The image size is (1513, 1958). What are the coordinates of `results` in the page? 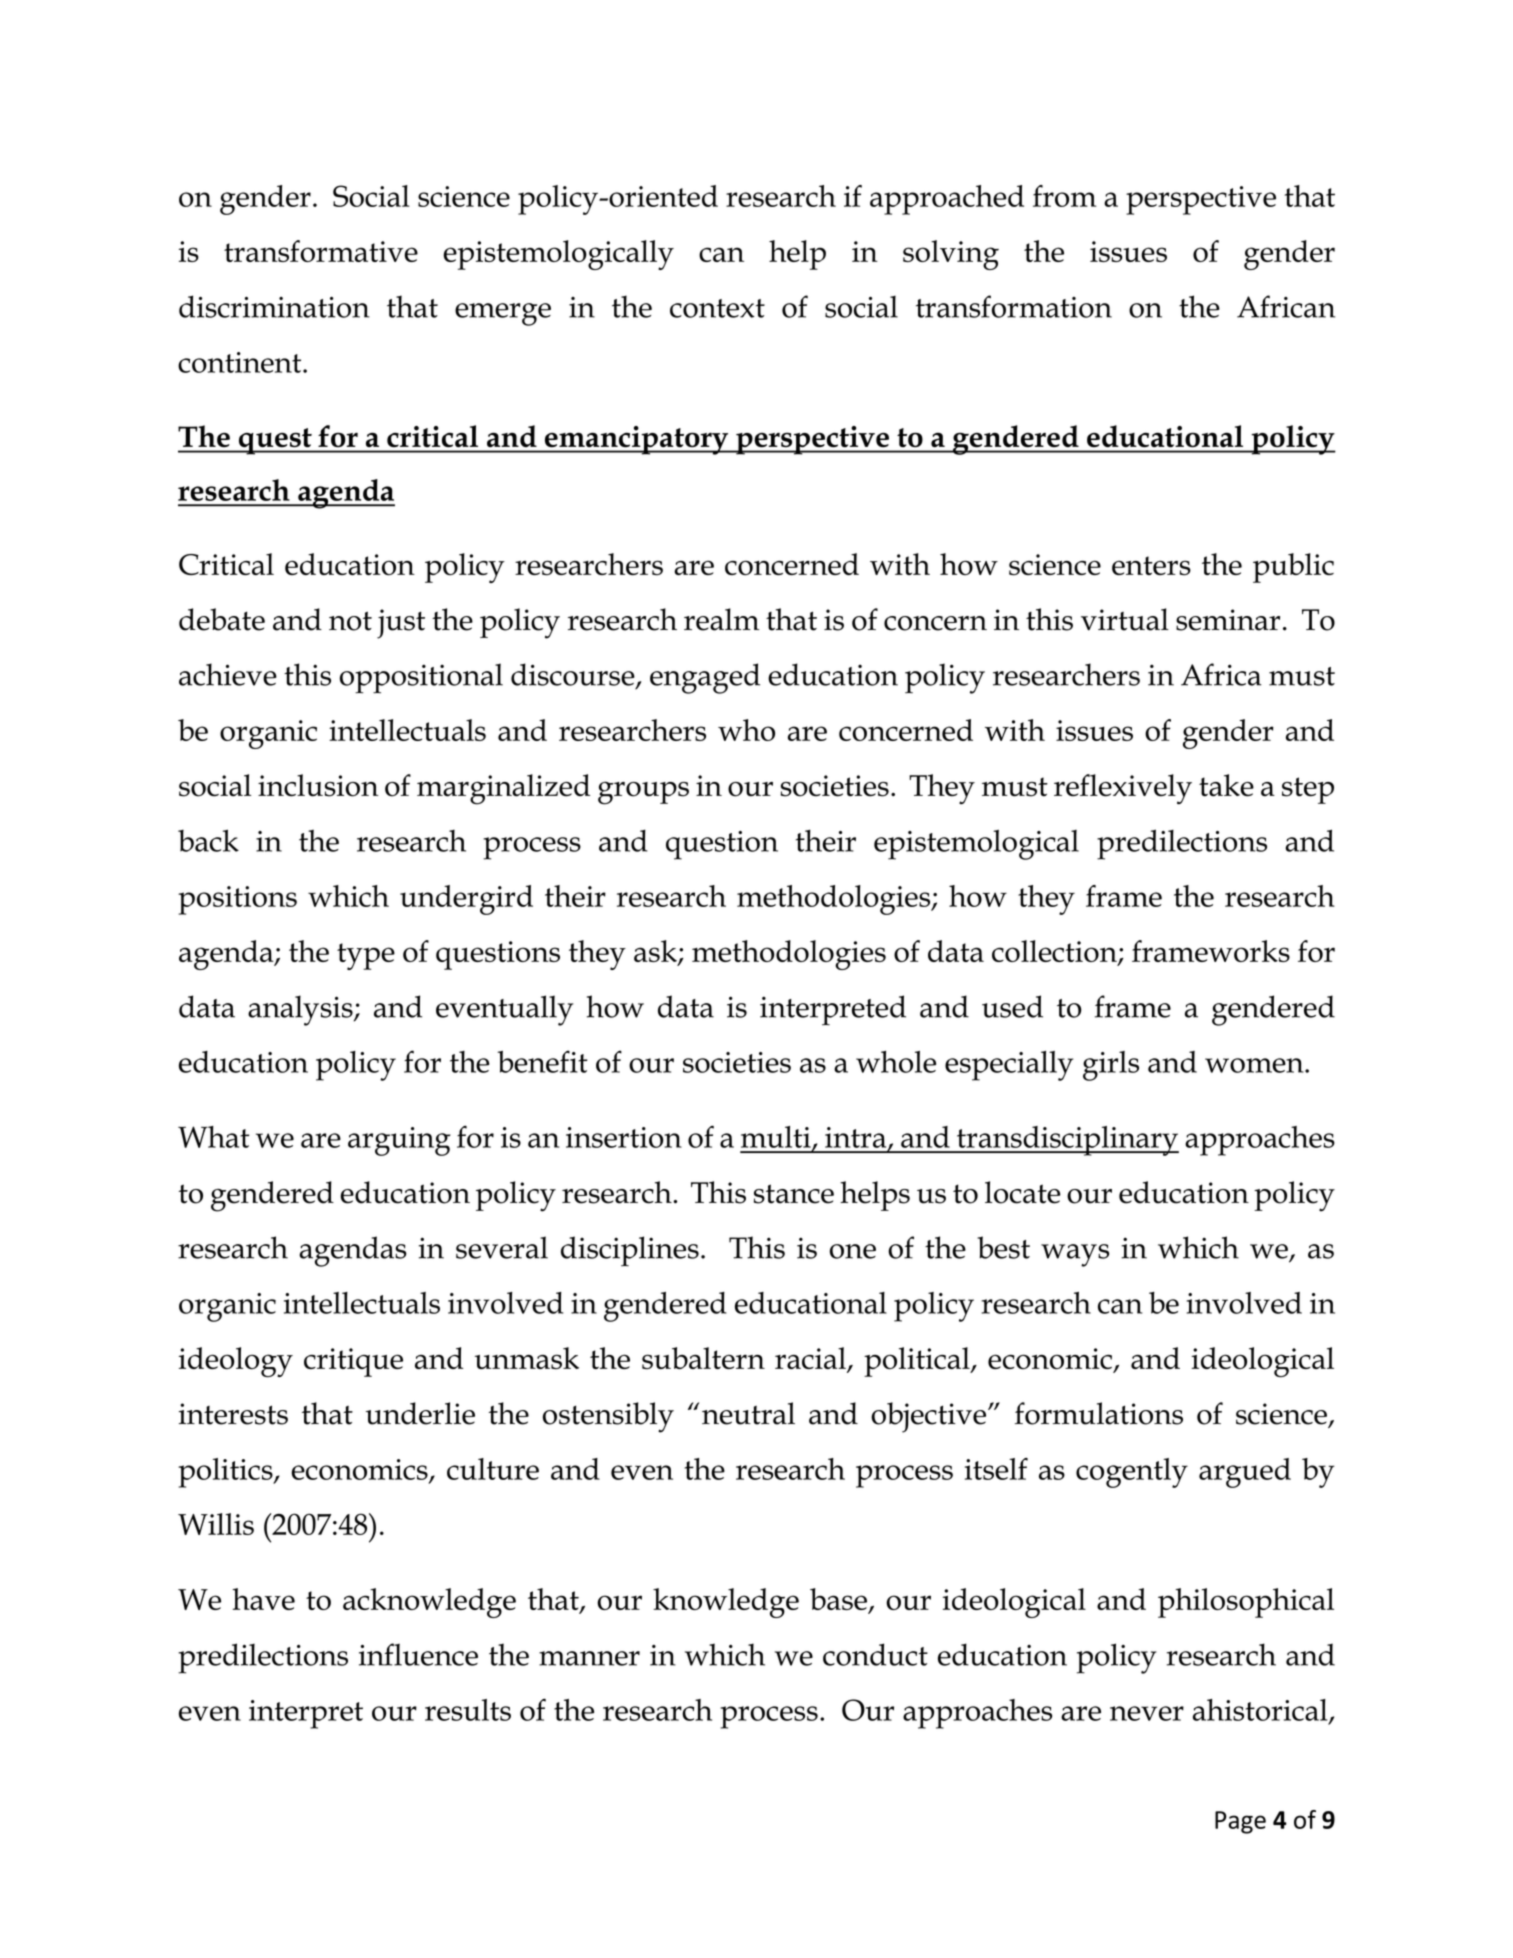 It's located at (468, 1710).
